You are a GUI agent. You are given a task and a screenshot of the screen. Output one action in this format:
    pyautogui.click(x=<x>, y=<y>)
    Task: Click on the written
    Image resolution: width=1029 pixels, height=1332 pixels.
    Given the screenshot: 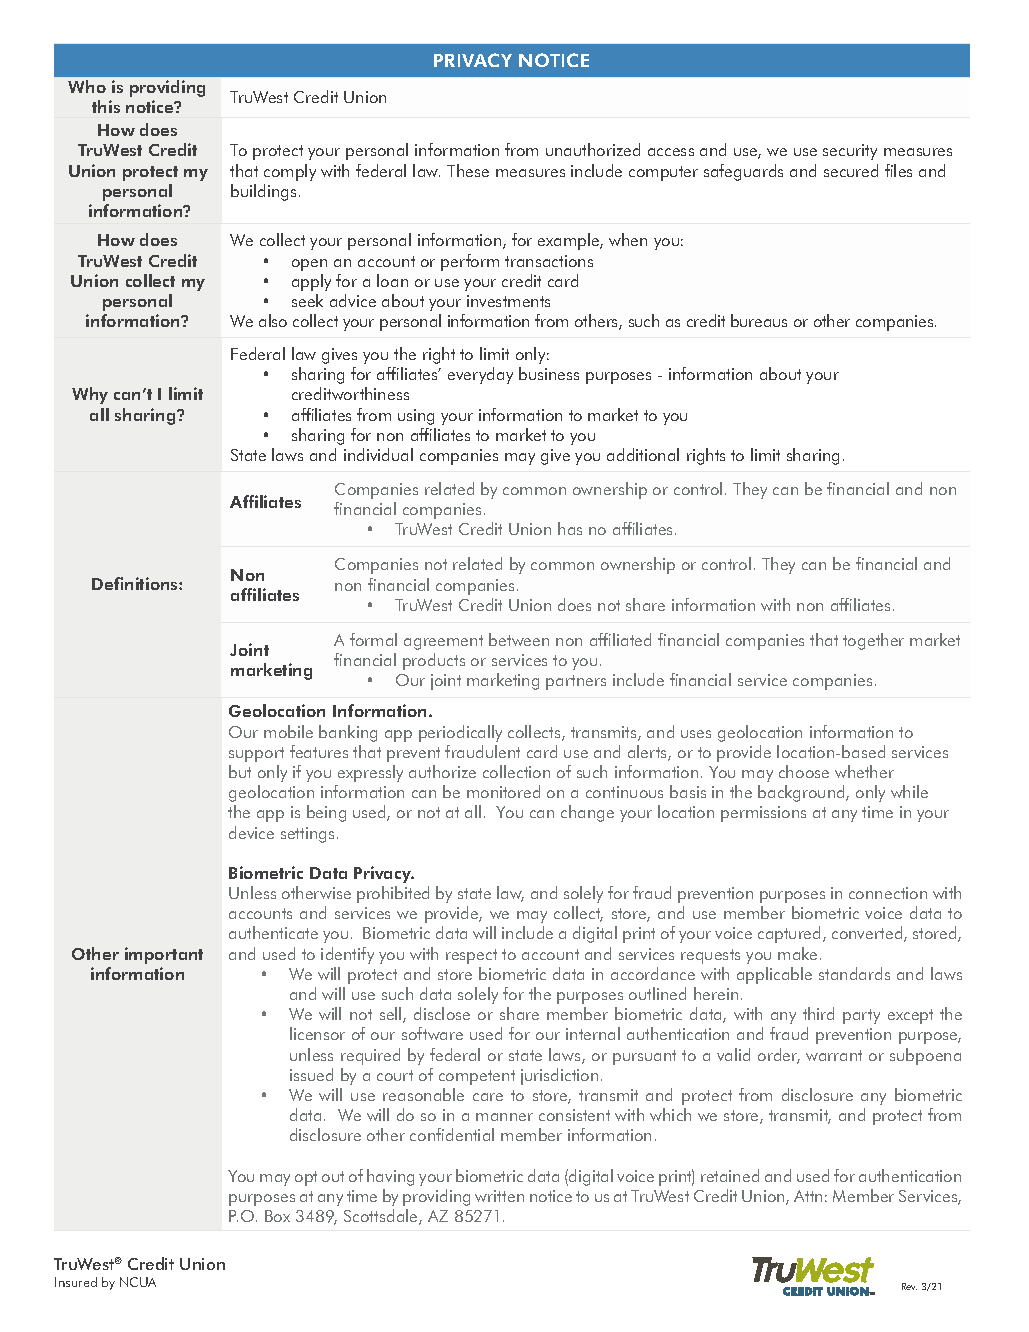 What is the action you would take?
    pyautogui.click(x=499, y=1196)
